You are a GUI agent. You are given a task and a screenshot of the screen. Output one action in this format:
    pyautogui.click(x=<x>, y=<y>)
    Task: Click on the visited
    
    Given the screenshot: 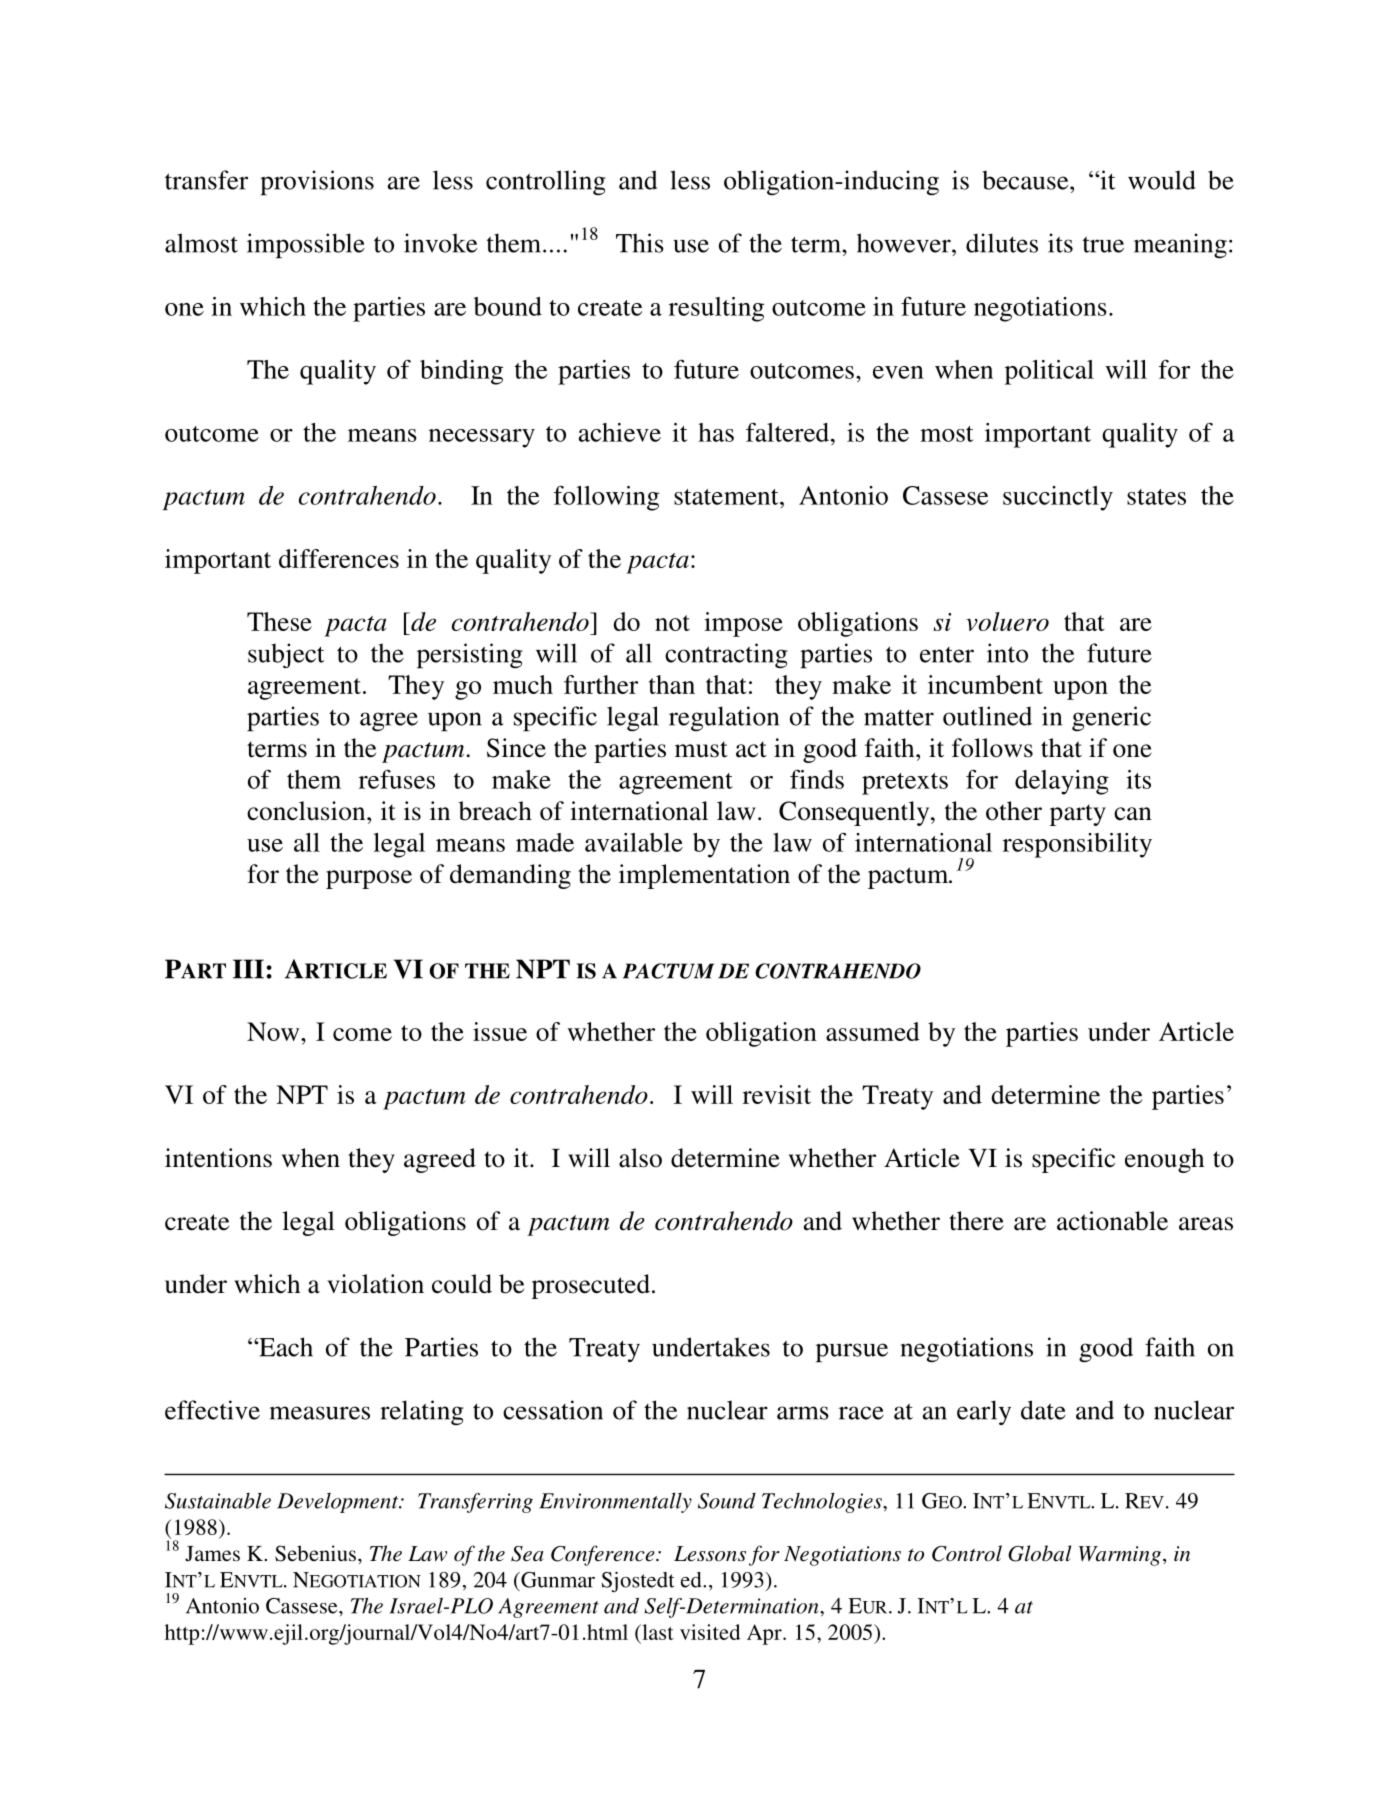 What is the action you would take?
    pyautogui.click(x=710, y=1632)
